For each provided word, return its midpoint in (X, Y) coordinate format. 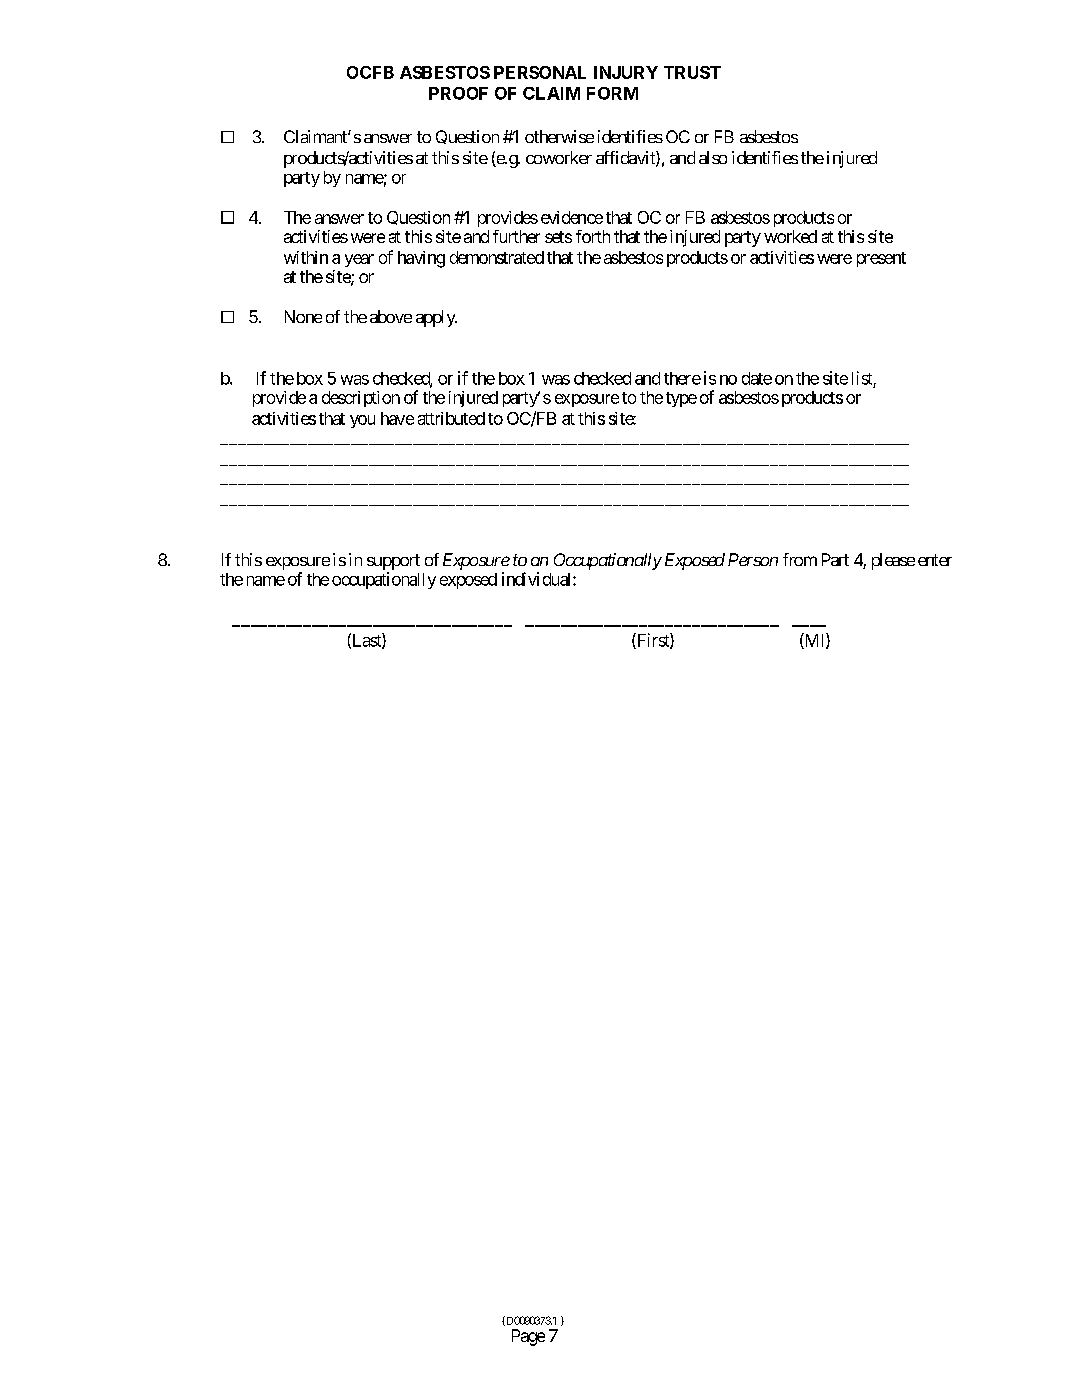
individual (538, 579)
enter (935, 560)
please (893, 561)
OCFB (370, 72)
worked (790, 236)
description (361, 399)
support (393, 562)
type (681, 399)
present (881, 259)
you (362, 421)
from (800, 559)
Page (528, 1337)
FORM (612, 93)
